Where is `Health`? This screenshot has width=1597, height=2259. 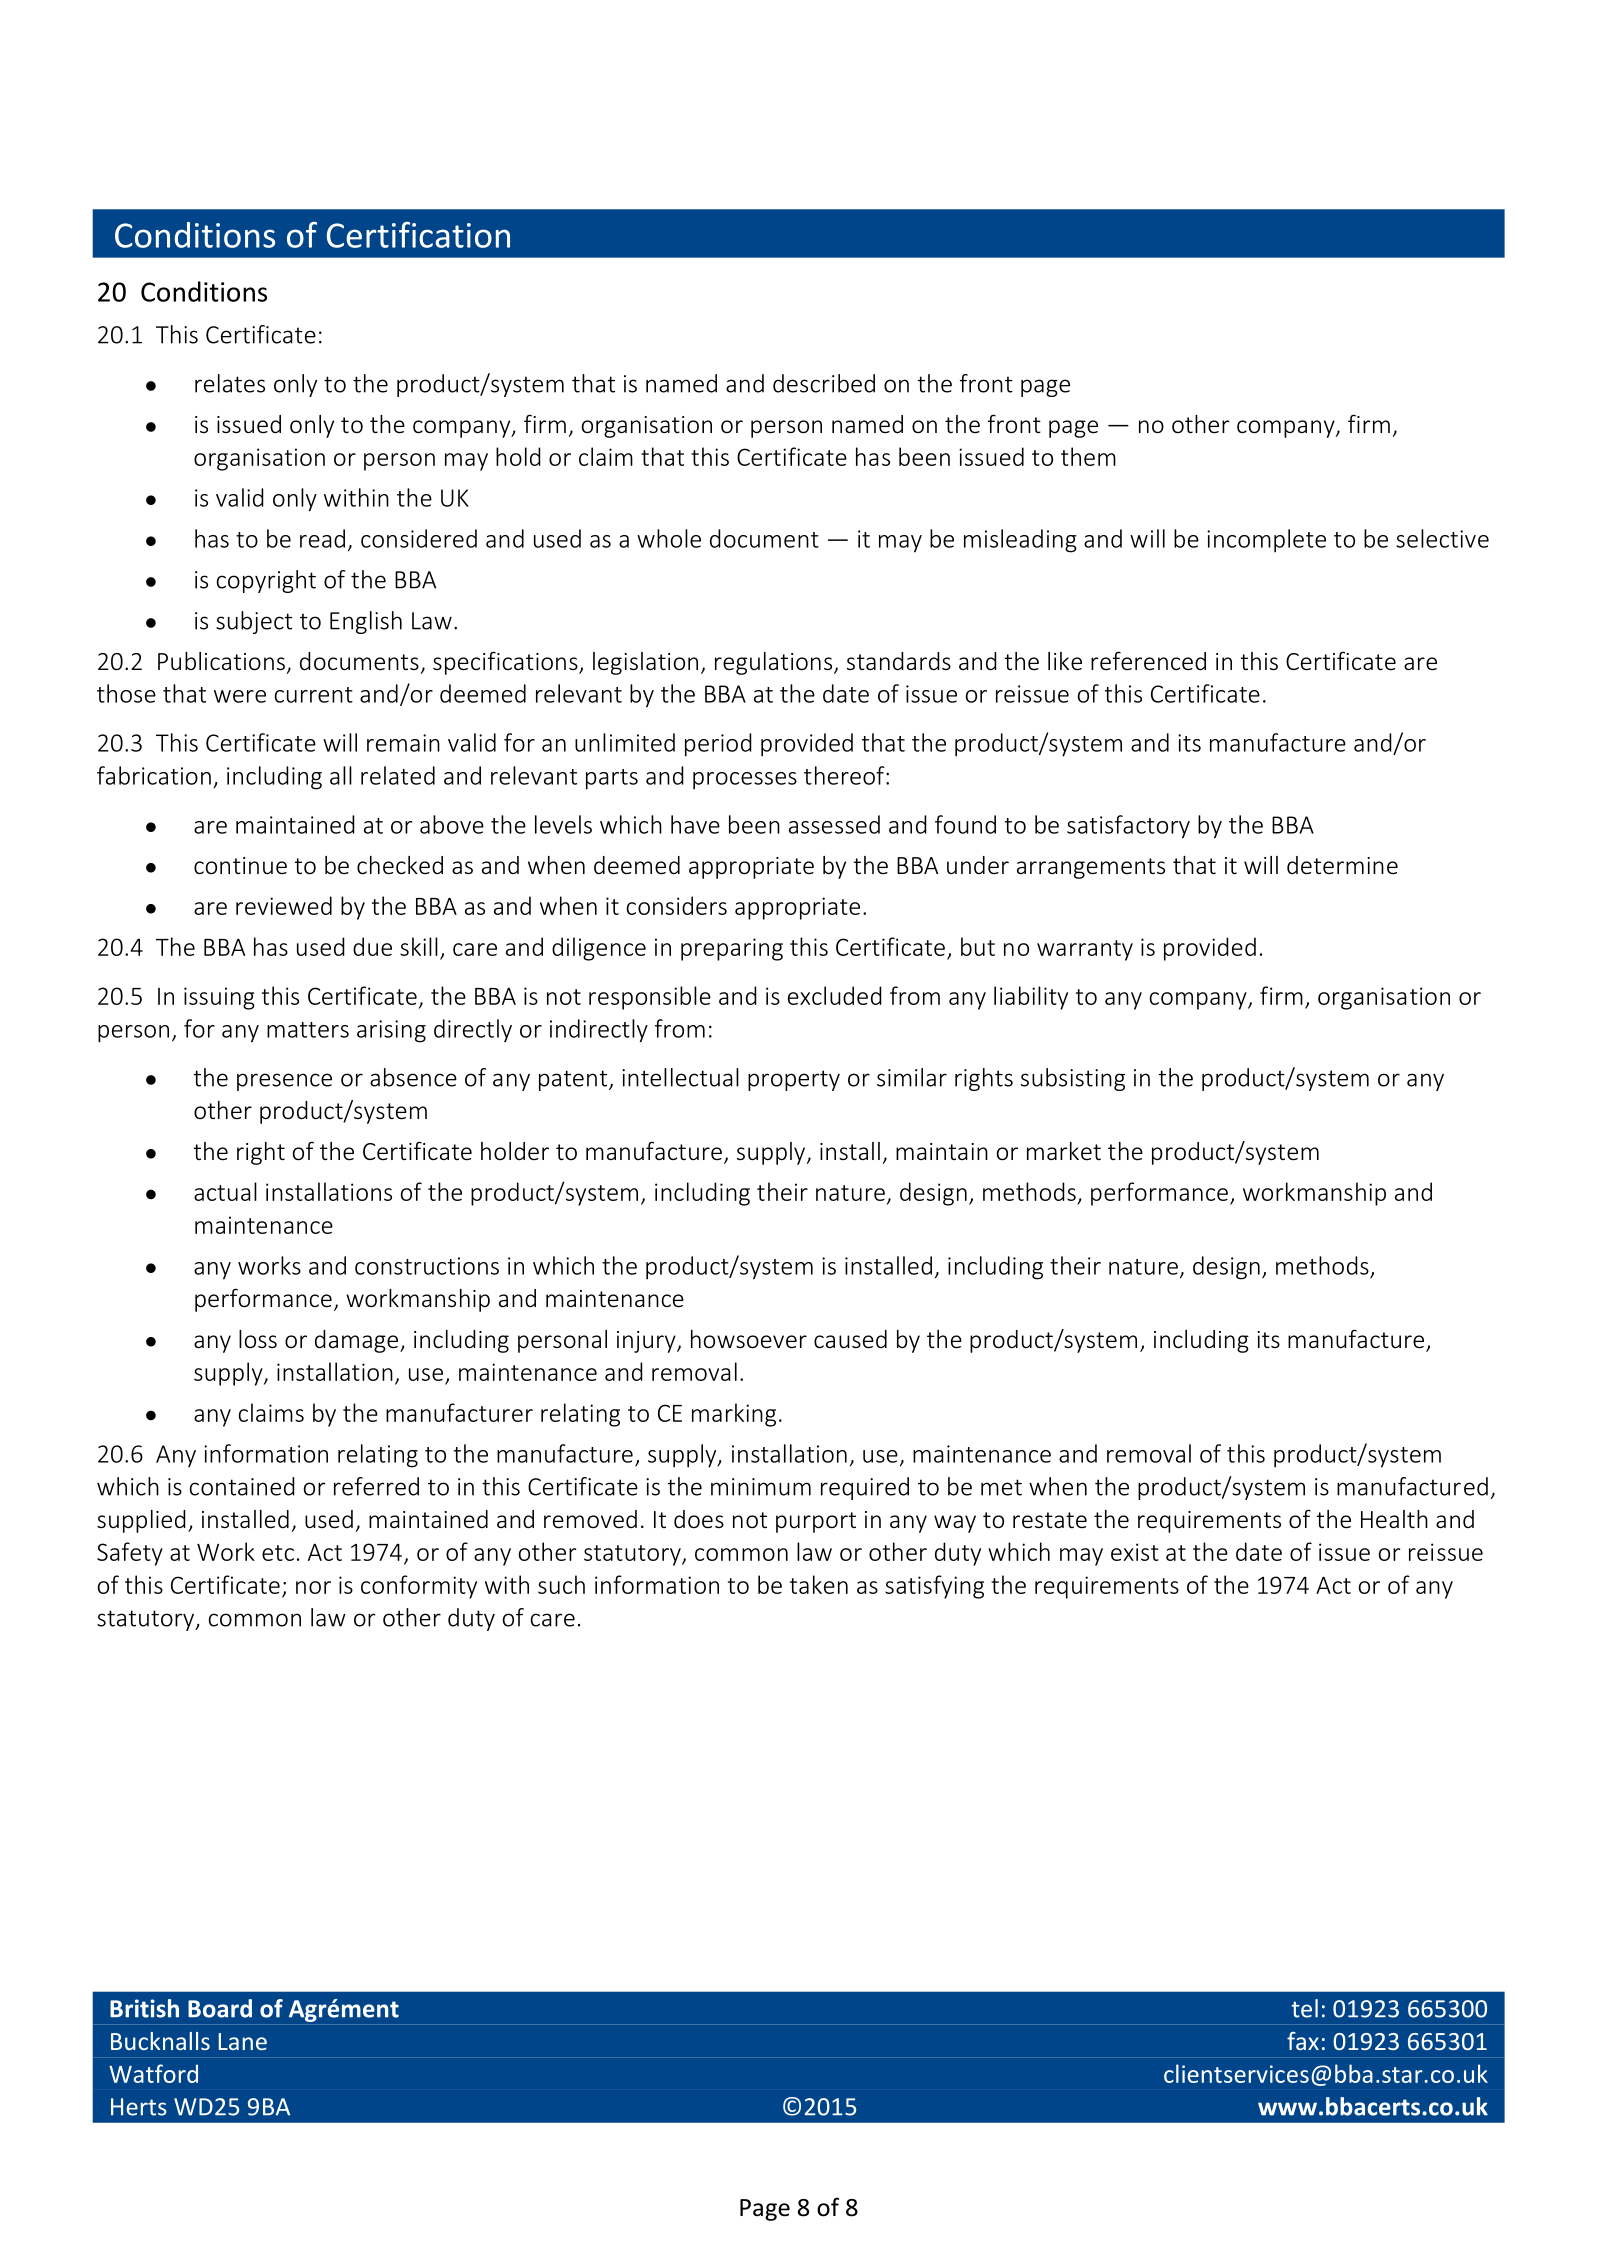
Health is located at coordinates (1394, 1519).
